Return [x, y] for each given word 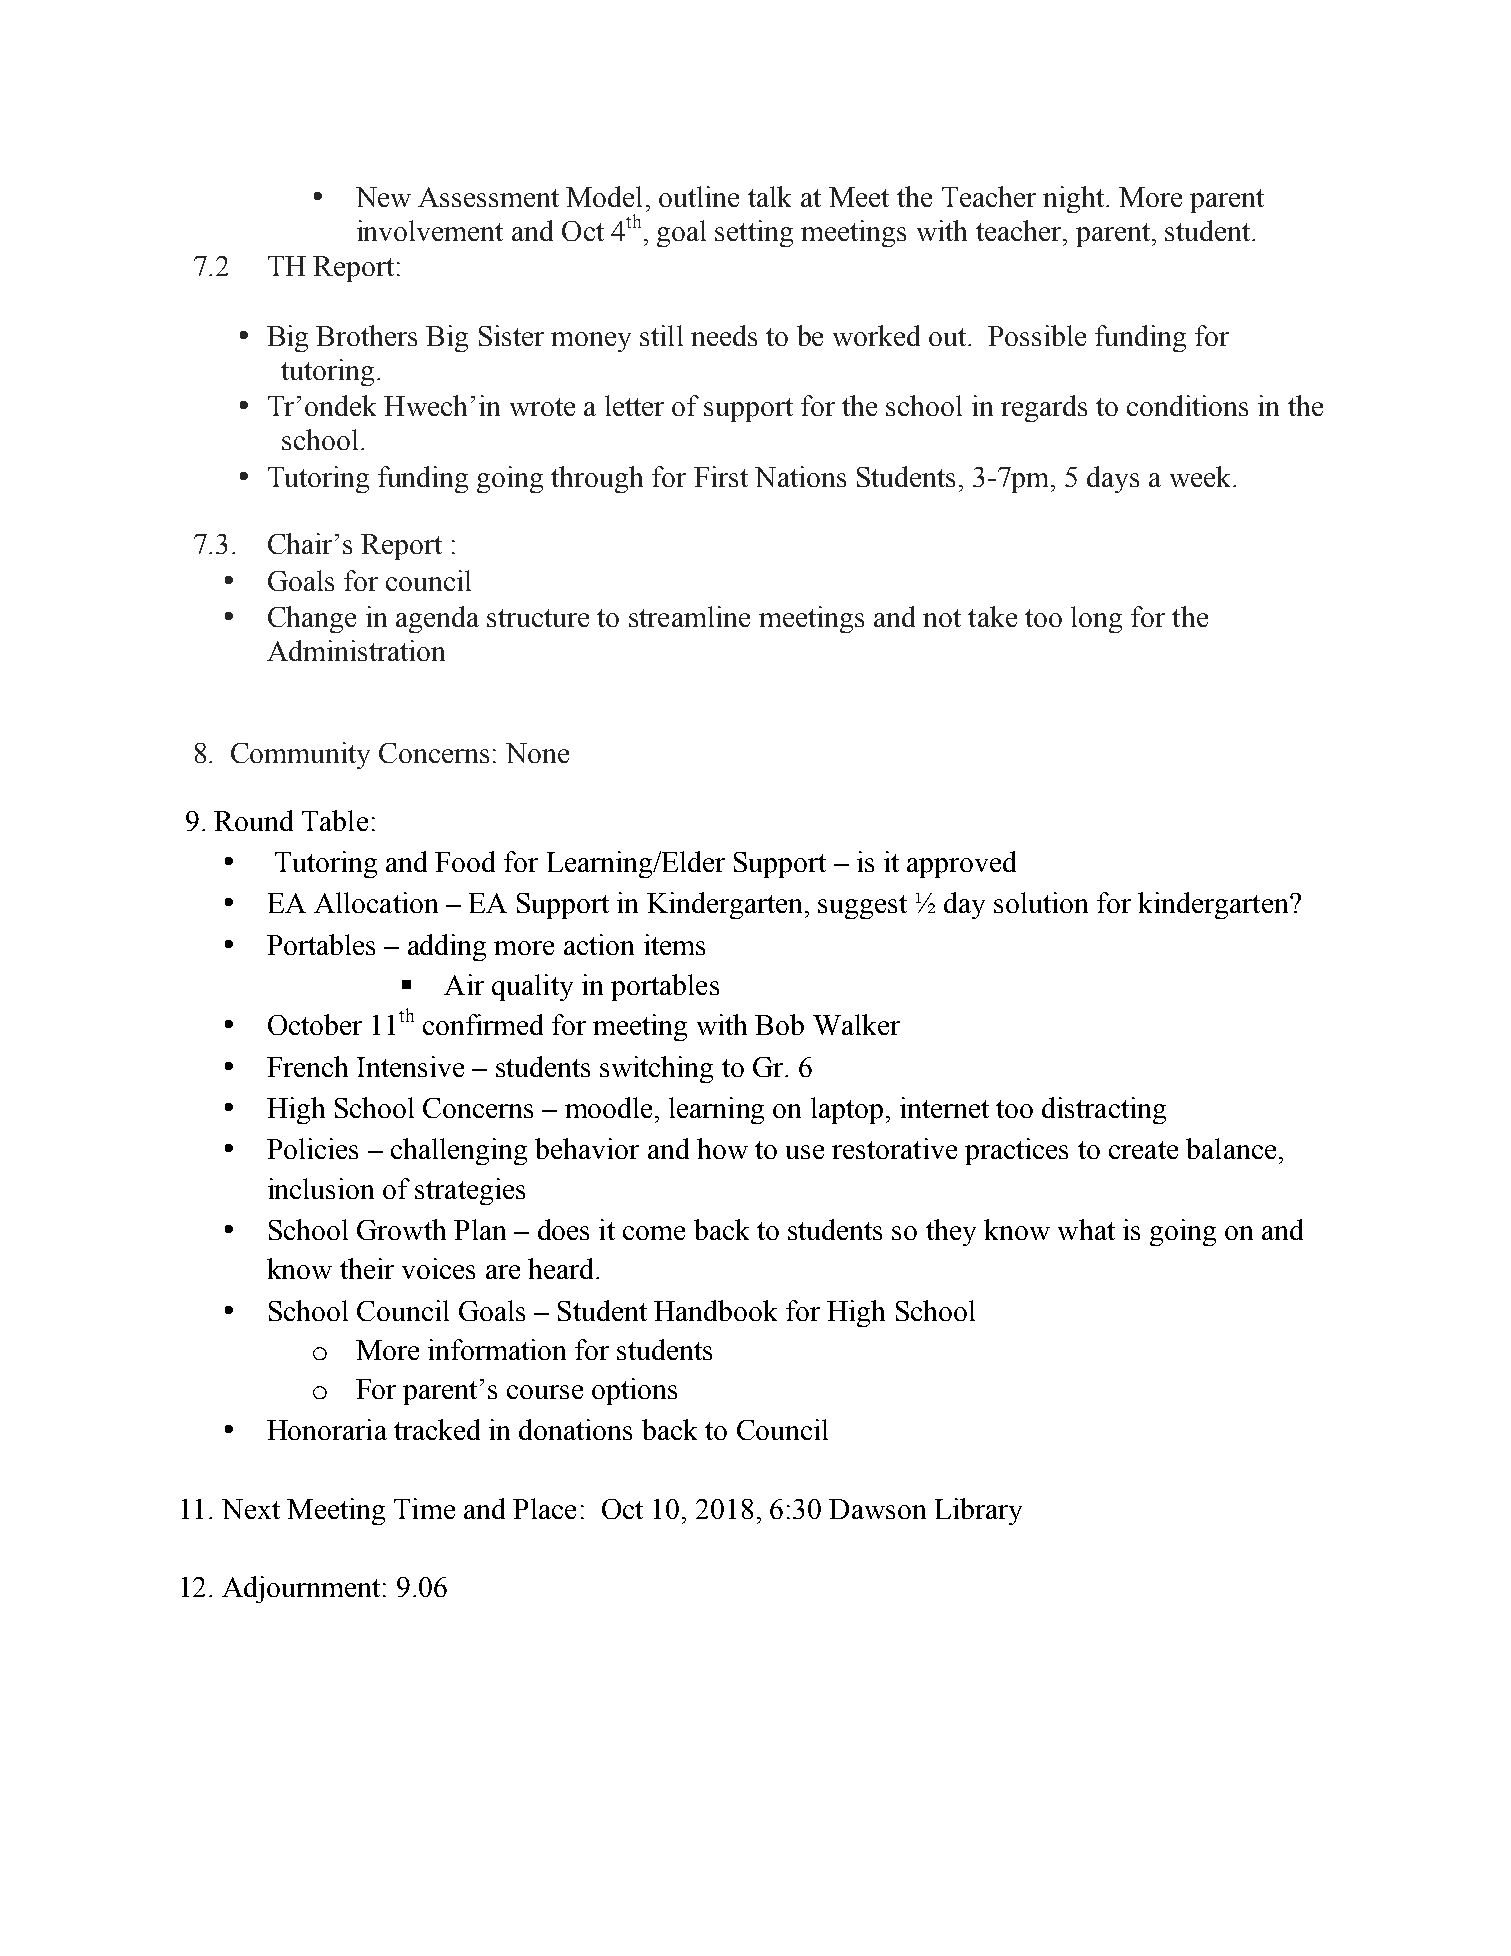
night [1075, 199]
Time [424, 1508]
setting [754, 233]
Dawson [877, 1509]
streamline [689, 616]
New [383, 197]
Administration [356, 650]
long [1096, 619]
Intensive [410, 1066]
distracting [1104, 1110]
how [722, 1148]
